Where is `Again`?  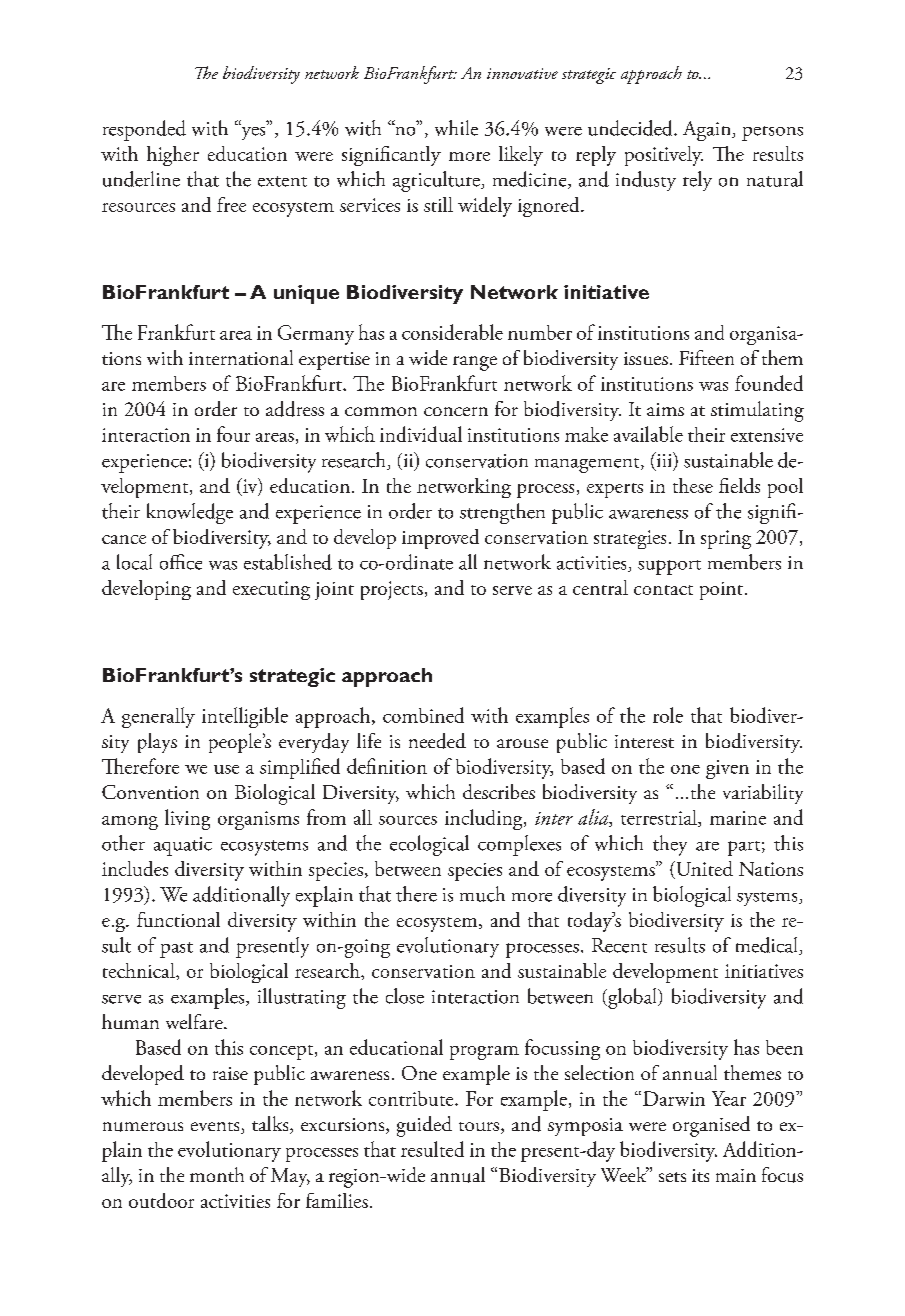
Again is located at coordinates (708, 131).
